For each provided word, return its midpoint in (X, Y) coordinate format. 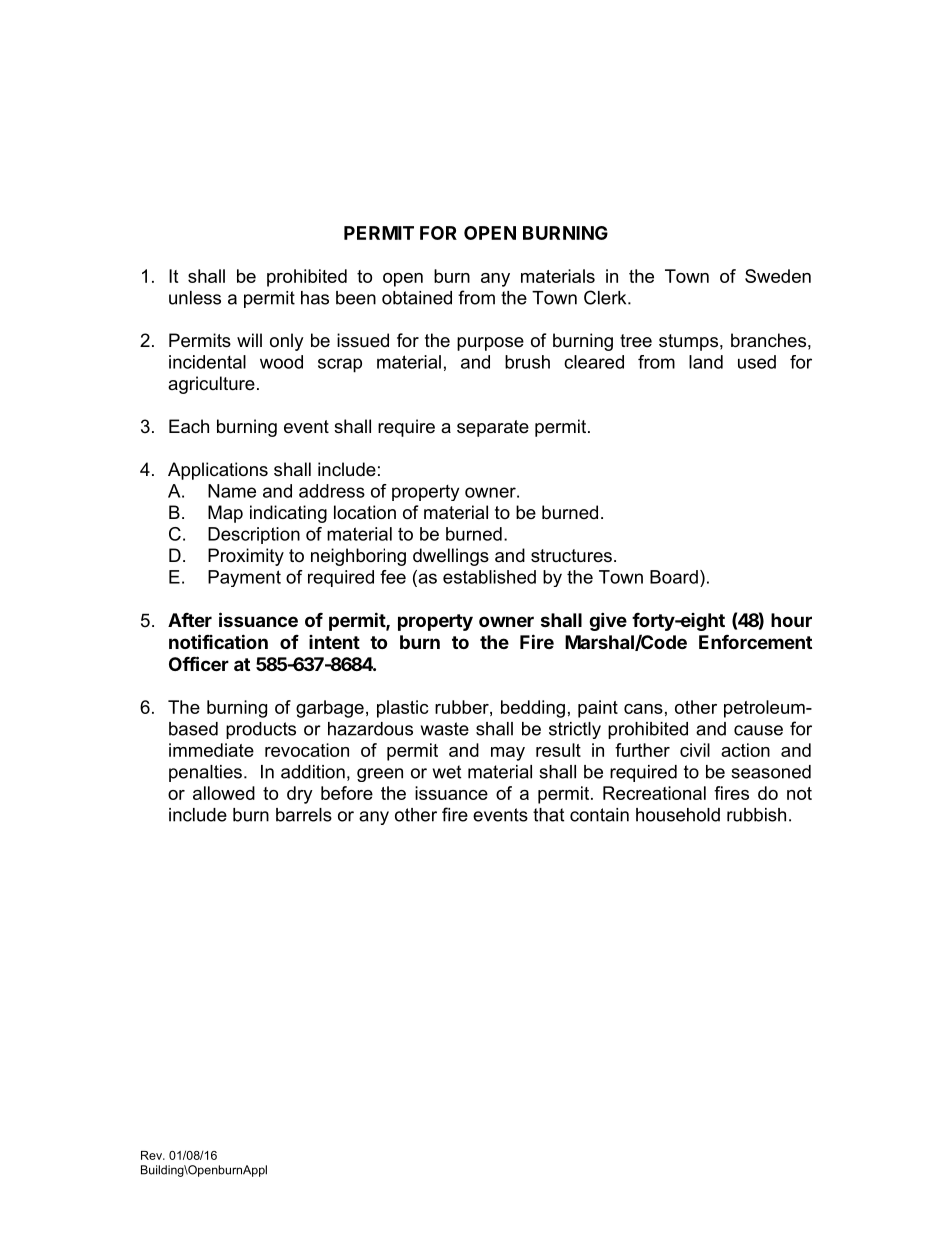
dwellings (451, 557)
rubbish (756, 815)
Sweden (778, 276)
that (548, 815)
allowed (224, 793)
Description (254, 535)
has (315, 298)
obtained (417, 298)
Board (674, 577)
